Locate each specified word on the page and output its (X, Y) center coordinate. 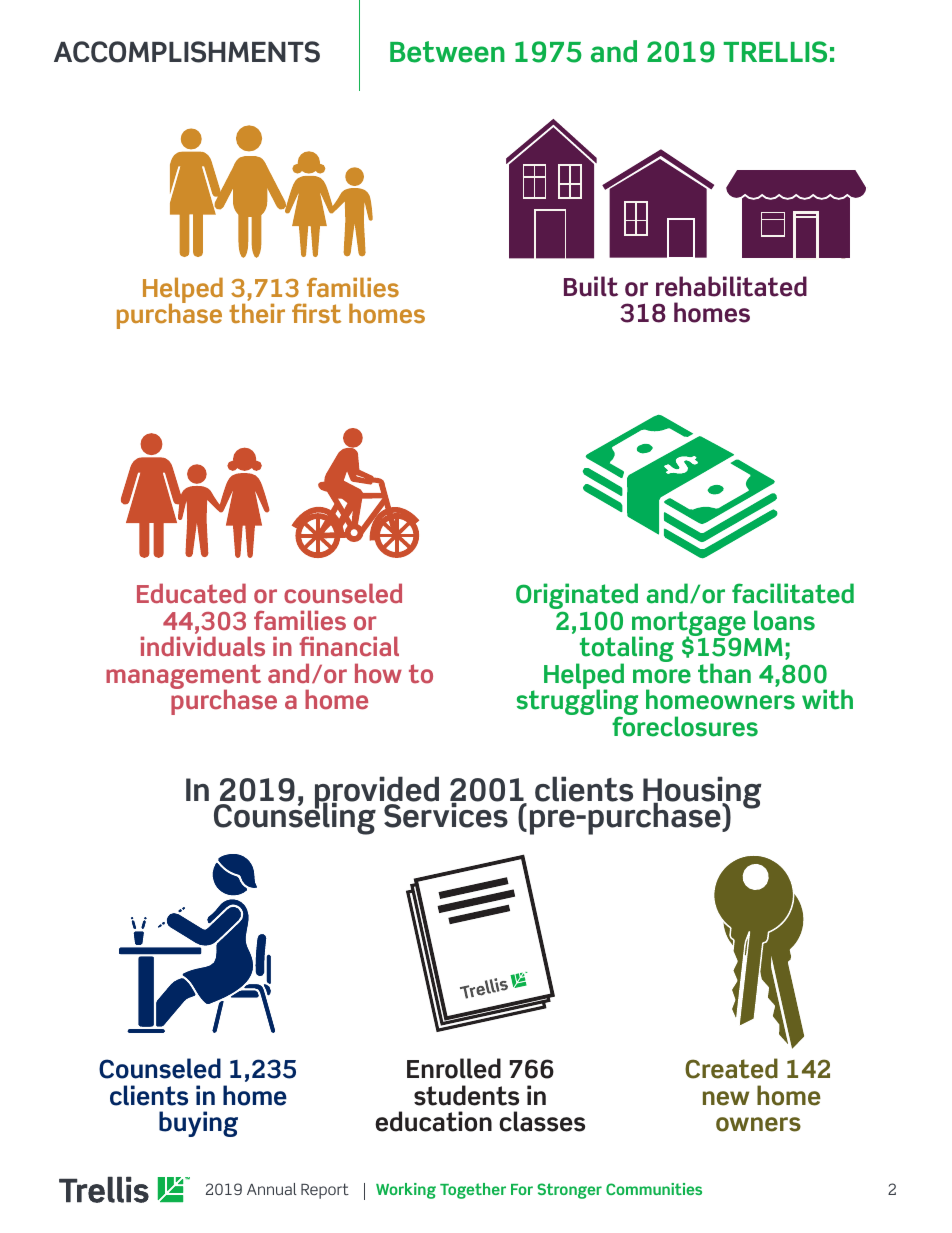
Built (591, 286)
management (183, 678)
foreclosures (685, 725)
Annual (272, 1189)
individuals (203, 646)
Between (447, 52)
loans (784, 620)
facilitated (793, 593)
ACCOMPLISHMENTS (187, 52)
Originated (577, 597)
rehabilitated (731, 286)
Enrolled (454, 1068)
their (257, 313)
